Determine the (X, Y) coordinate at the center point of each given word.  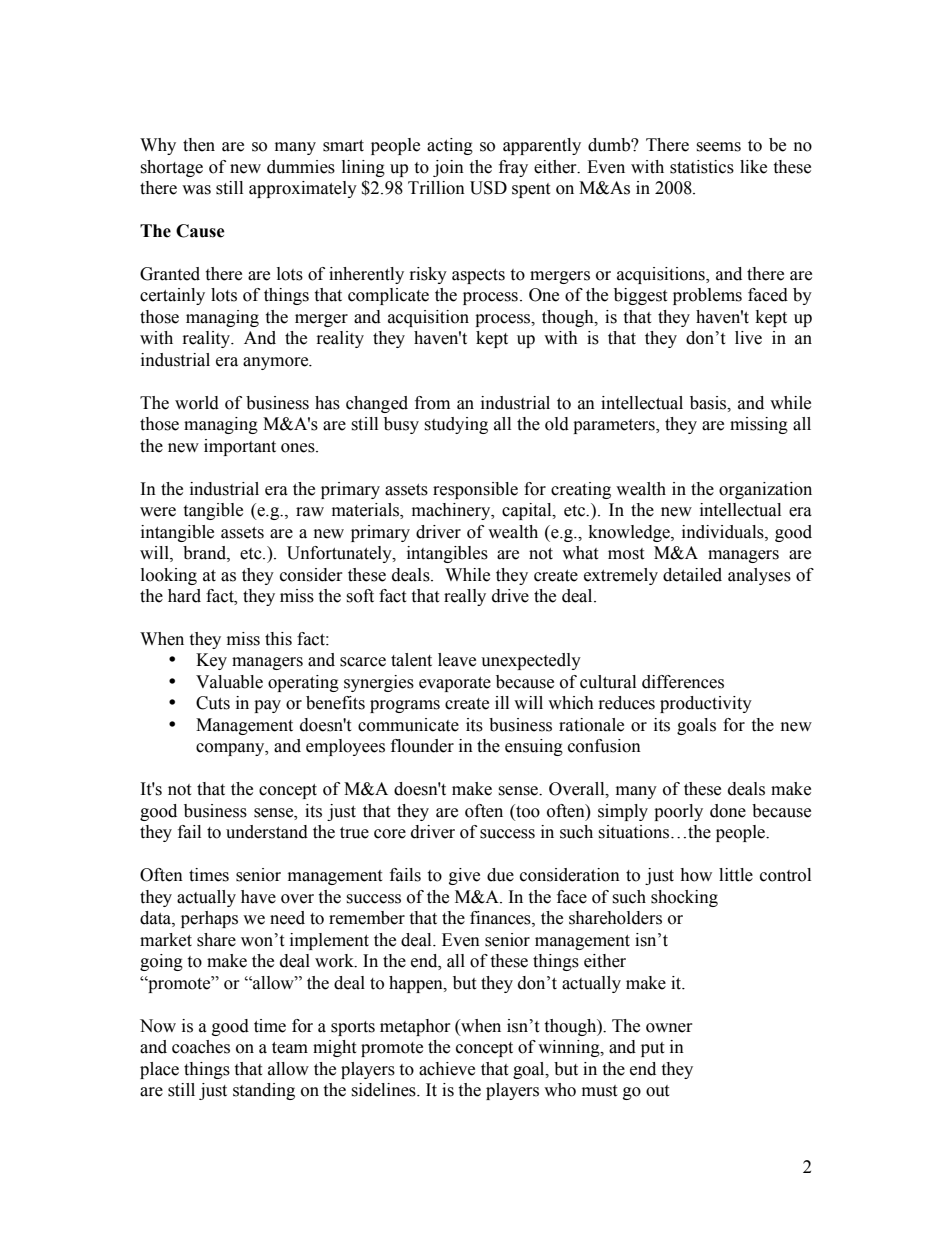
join (448, 168)
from (432, 403)
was (196, 190)
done (728, 811)
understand (267, 832)
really (465, 597)
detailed (692, 575)
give (464, 876)
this (278, 639)
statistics (702, 167)
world (197, 403)
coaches (201, 1047)
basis (709, 403)
